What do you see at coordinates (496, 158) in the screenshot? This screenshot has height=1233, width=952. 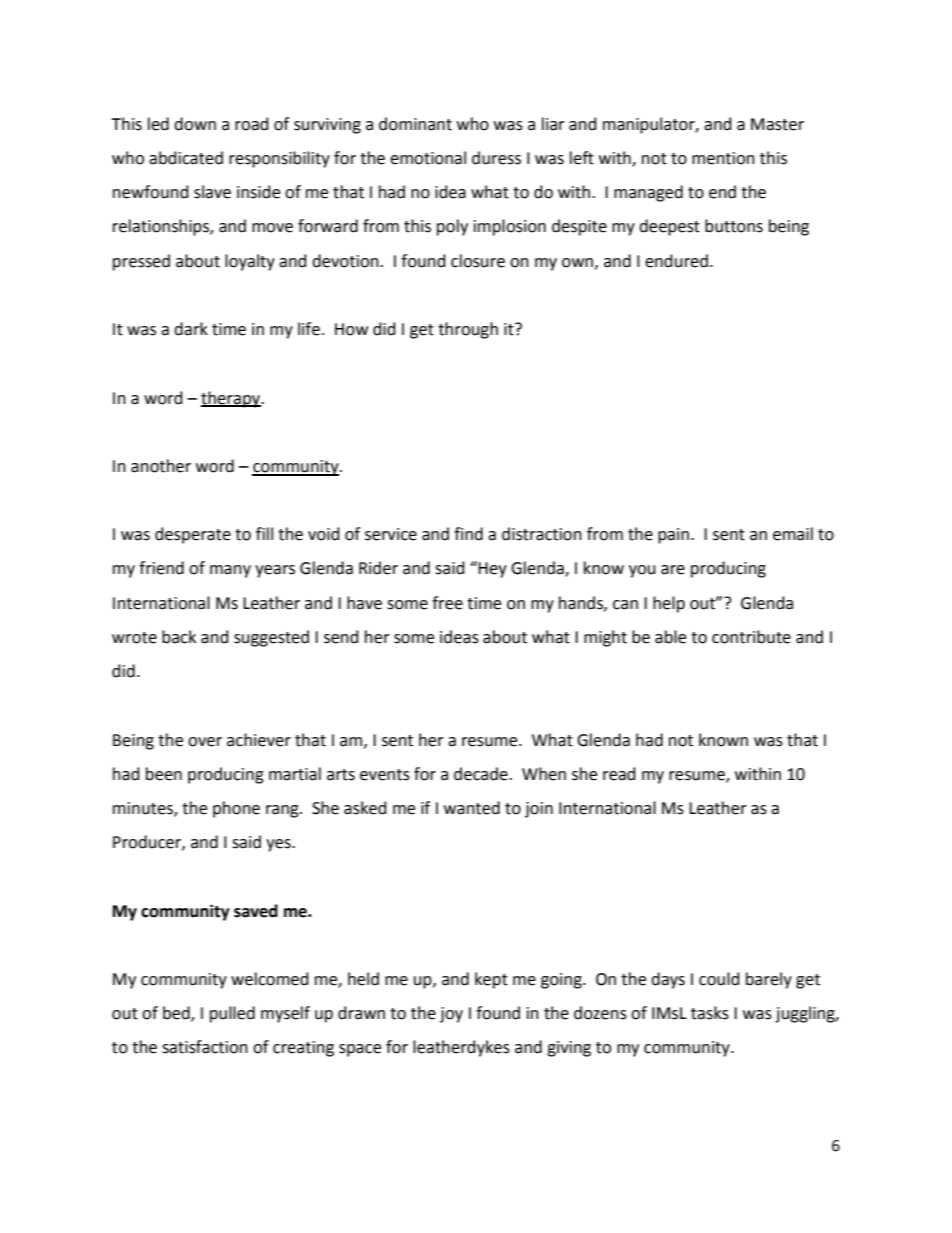 I see `duress` at bounding box center [496, 158].
